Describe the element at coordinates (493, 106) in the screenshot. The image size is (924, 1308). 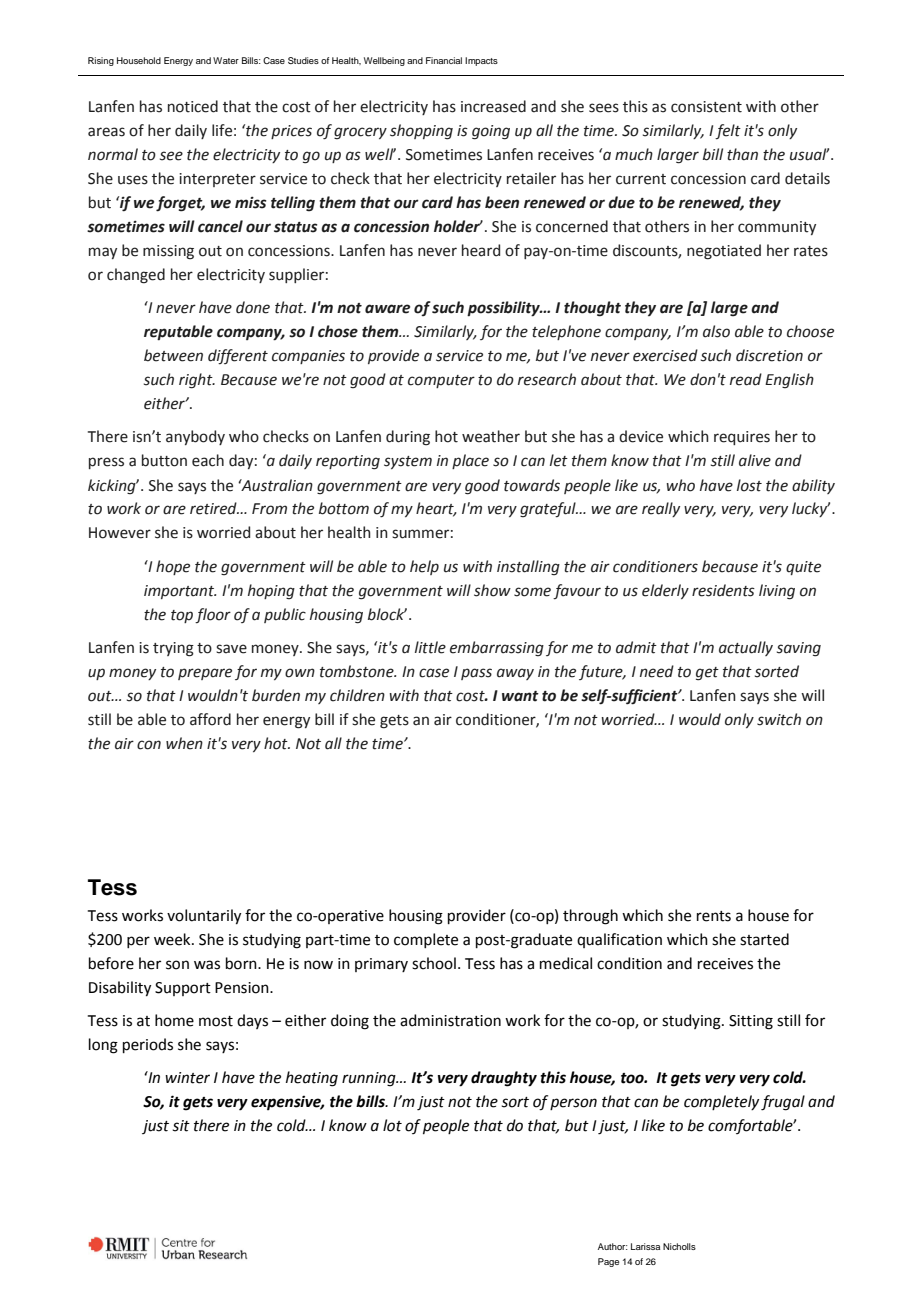
I see `increased` at that location.
